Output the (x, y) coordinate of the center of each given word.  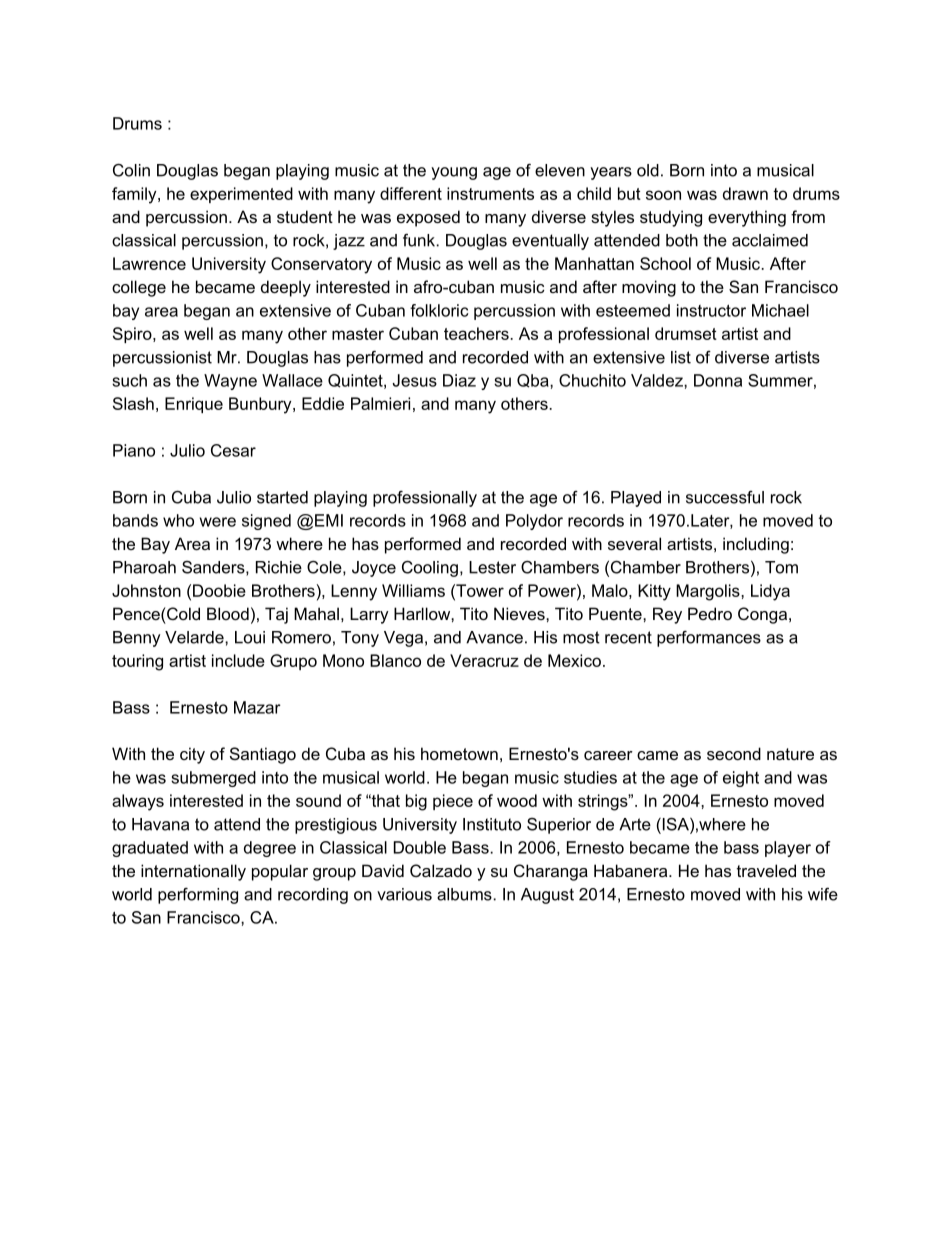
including (756, 545)
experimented (241, 195)
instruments (490, 193)
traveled (766, 870)
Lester (492, 567)
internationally (193, 872)
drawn (745, 193)
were (218, 522)
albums (465, 894)
